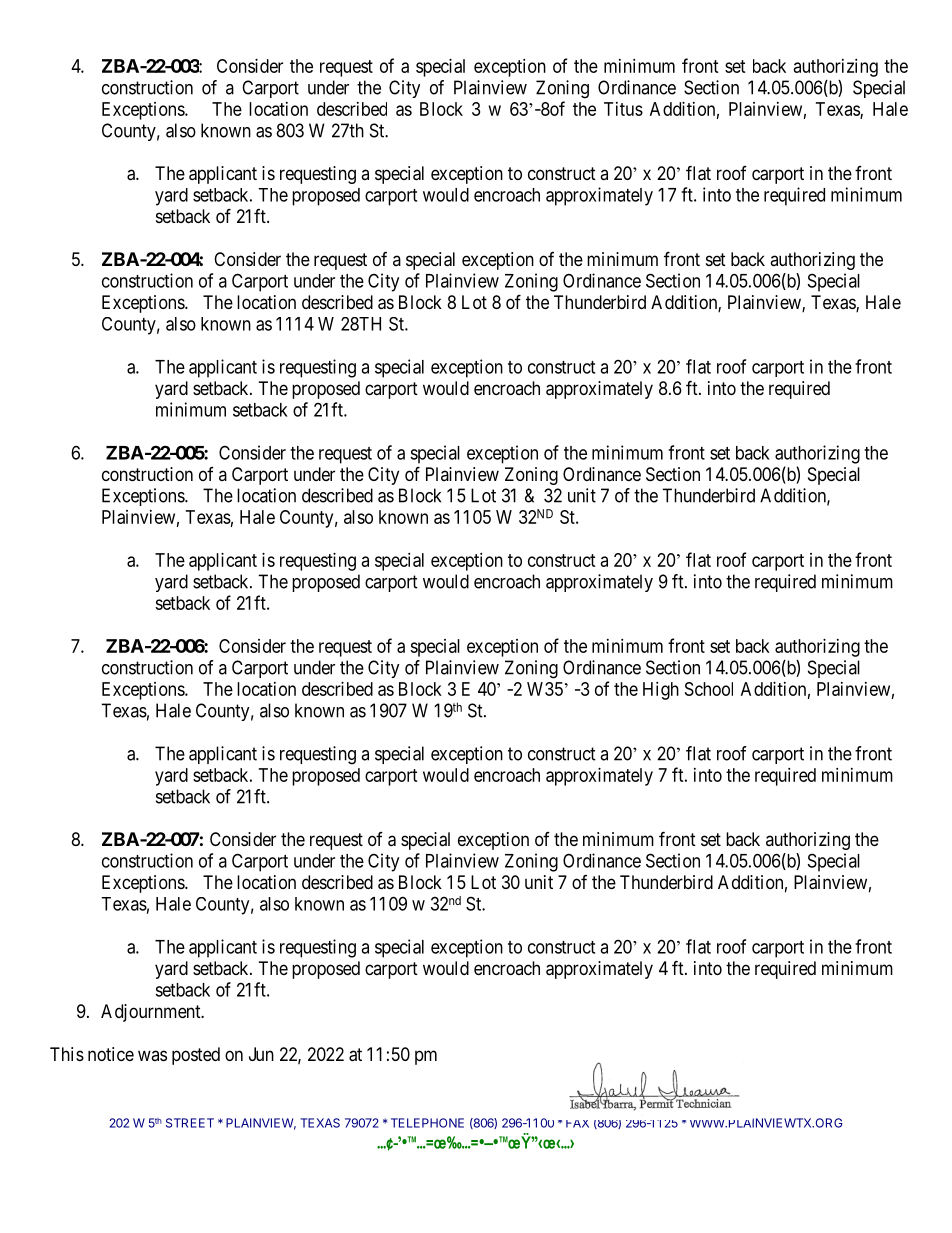 The height and width of the document is (1233, 952). I want to click on TELEPHONE, so click(427, 1123).
